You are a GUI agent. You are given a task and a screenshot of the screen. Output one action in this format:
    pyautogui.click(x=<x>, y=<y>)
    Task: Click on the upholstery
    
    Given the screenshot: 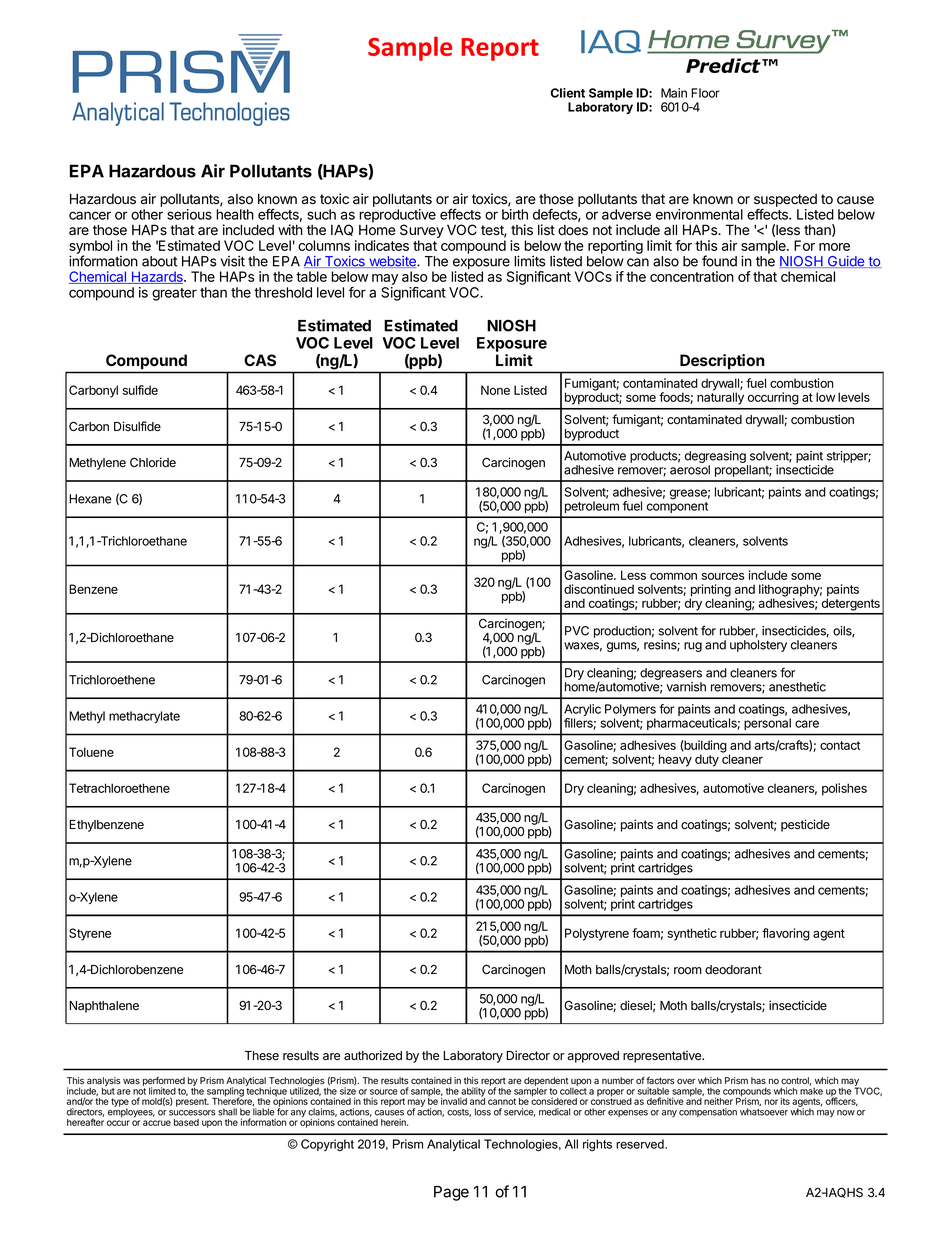 What is the action you would take?
    pyautogui.click(x=758, y=646)
